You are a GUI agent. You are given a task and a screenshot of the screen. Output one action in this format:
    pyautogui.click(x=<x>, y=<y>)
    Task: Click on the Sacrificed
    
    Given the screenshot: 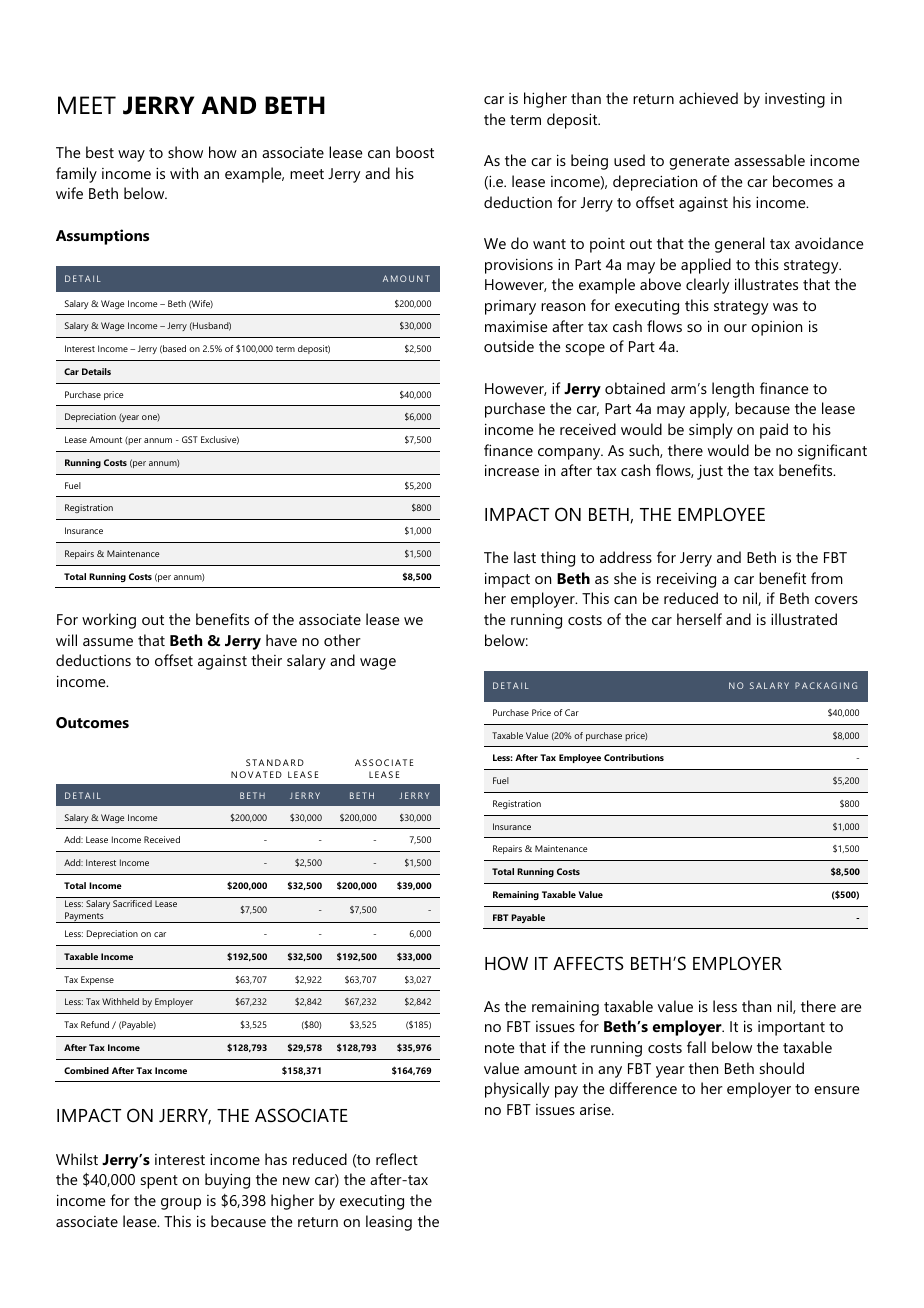 What is the action you would take?
    pyautogui.click(x=132, y=903)
